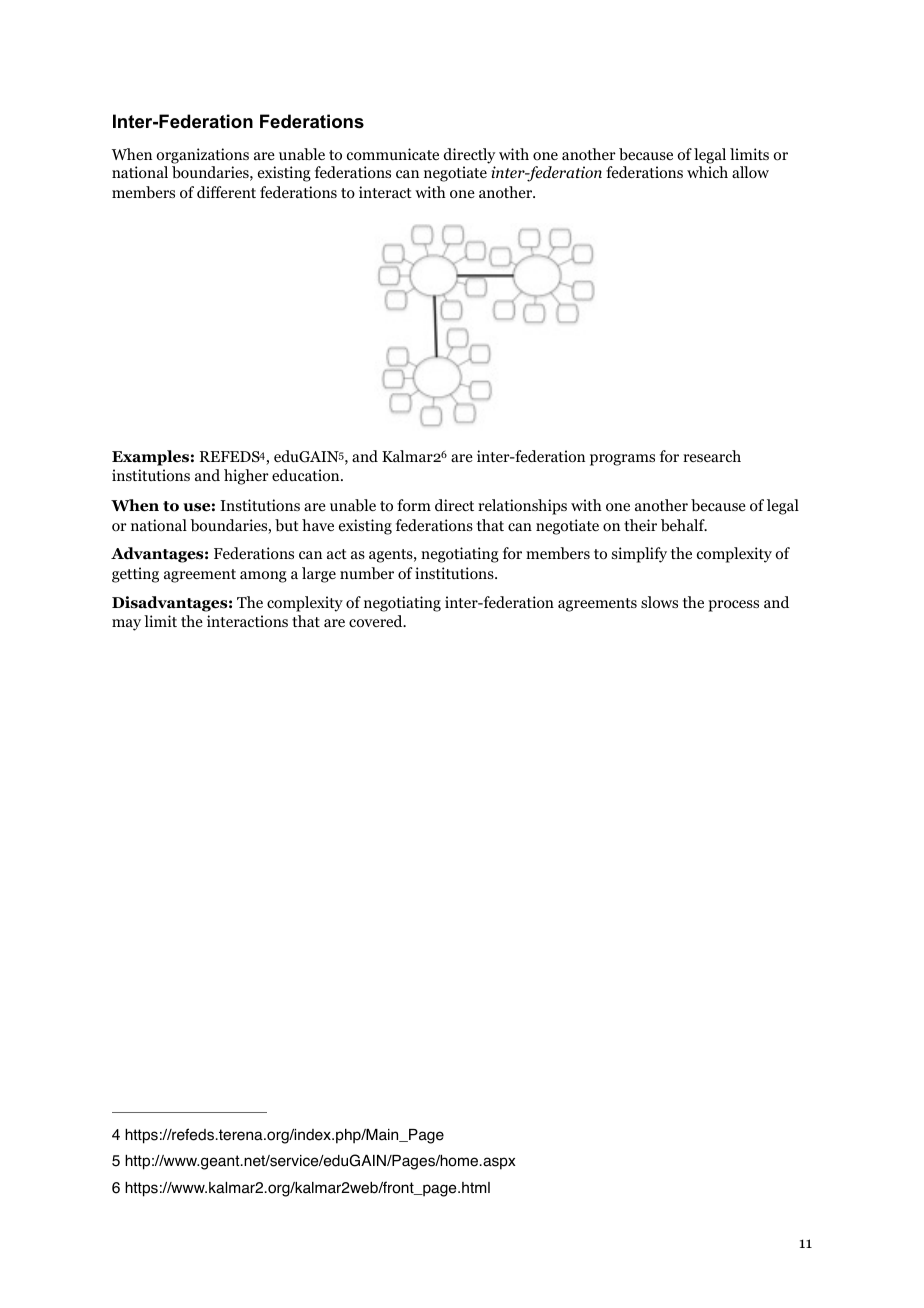  What do you see at coordinates (684, 525) in the screenshot?
I see `behalf` at bounding box center [684, 525].
